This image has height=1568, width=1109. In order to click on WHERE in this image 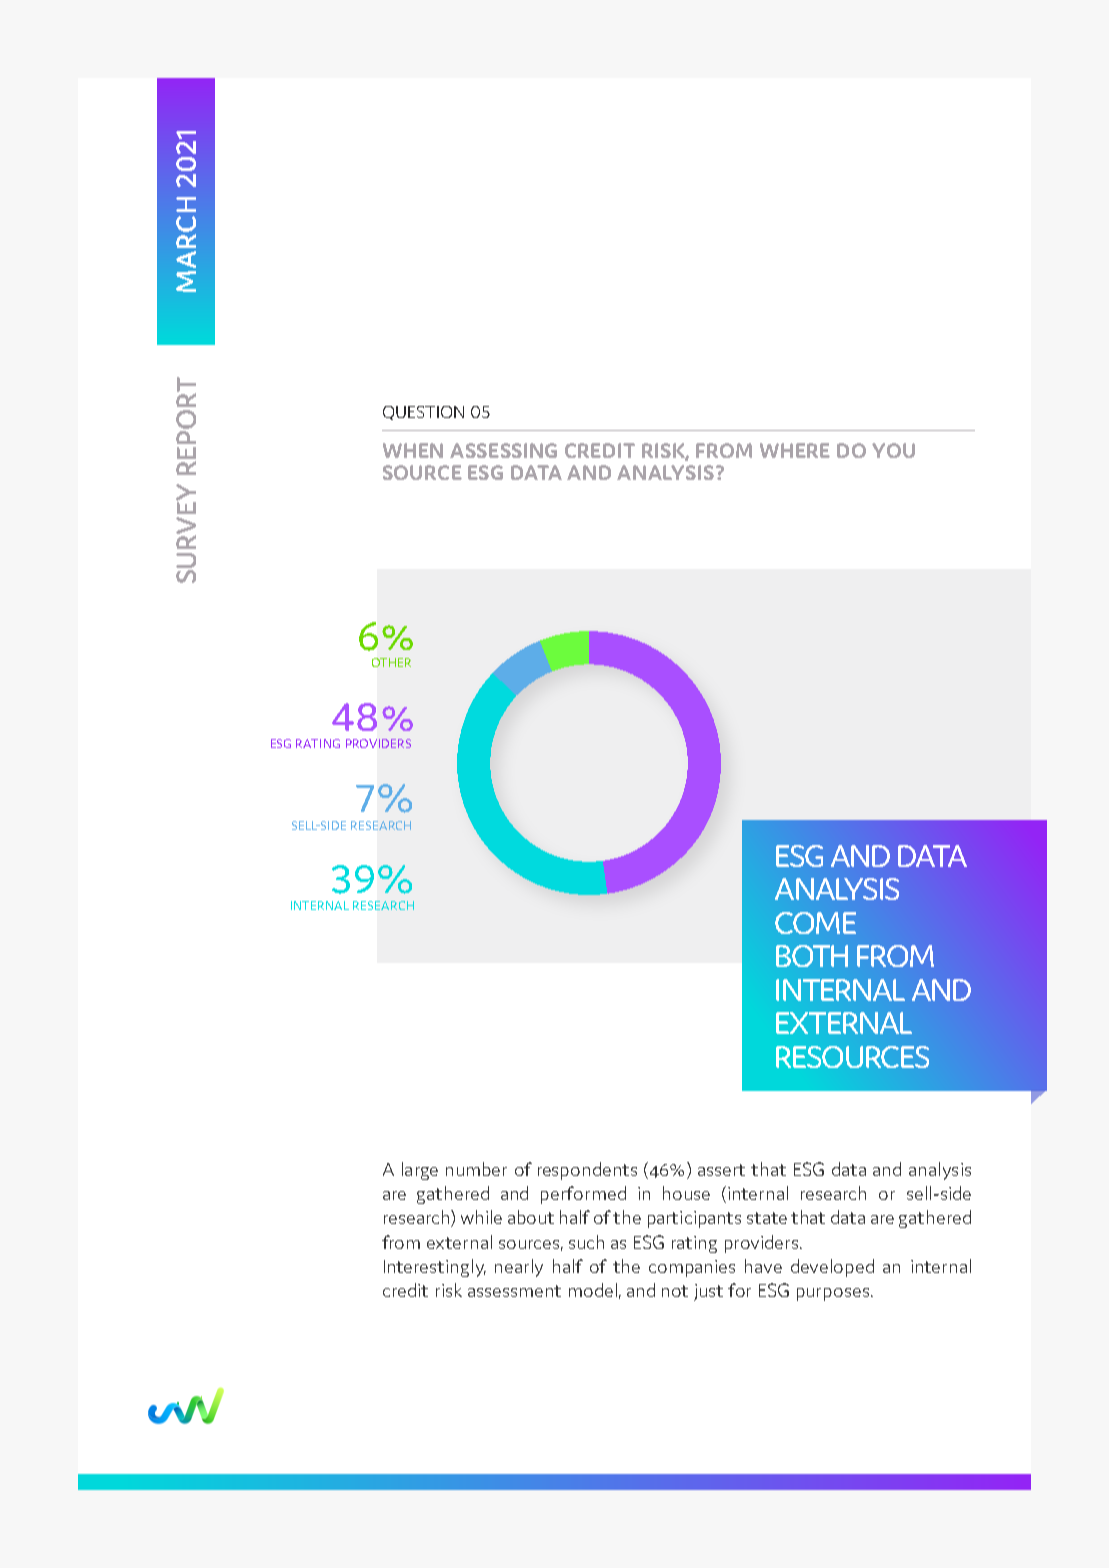, I will do `click(795, 450)`.
